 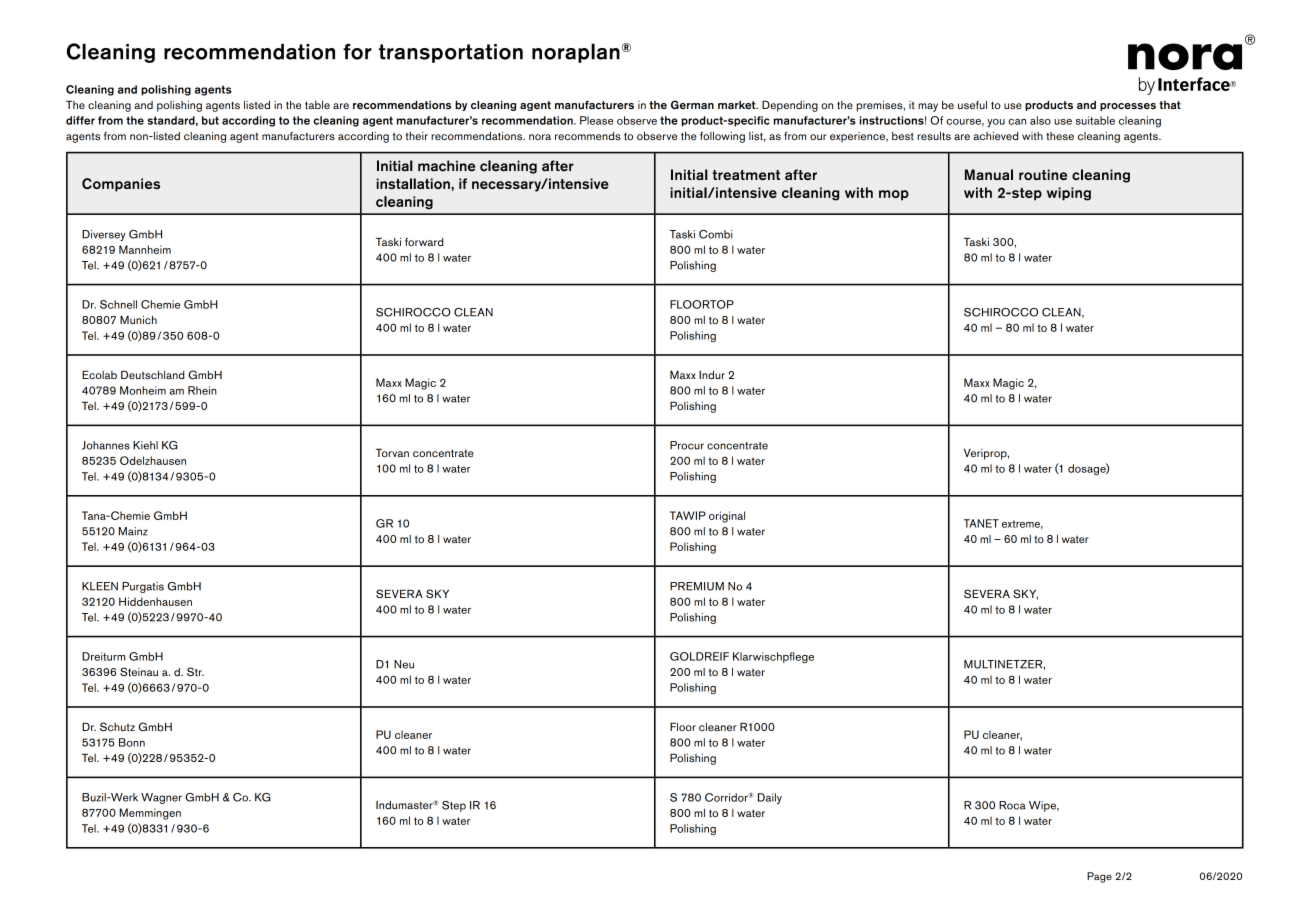 I want to click on Daily, so click(x=770, y=799).
